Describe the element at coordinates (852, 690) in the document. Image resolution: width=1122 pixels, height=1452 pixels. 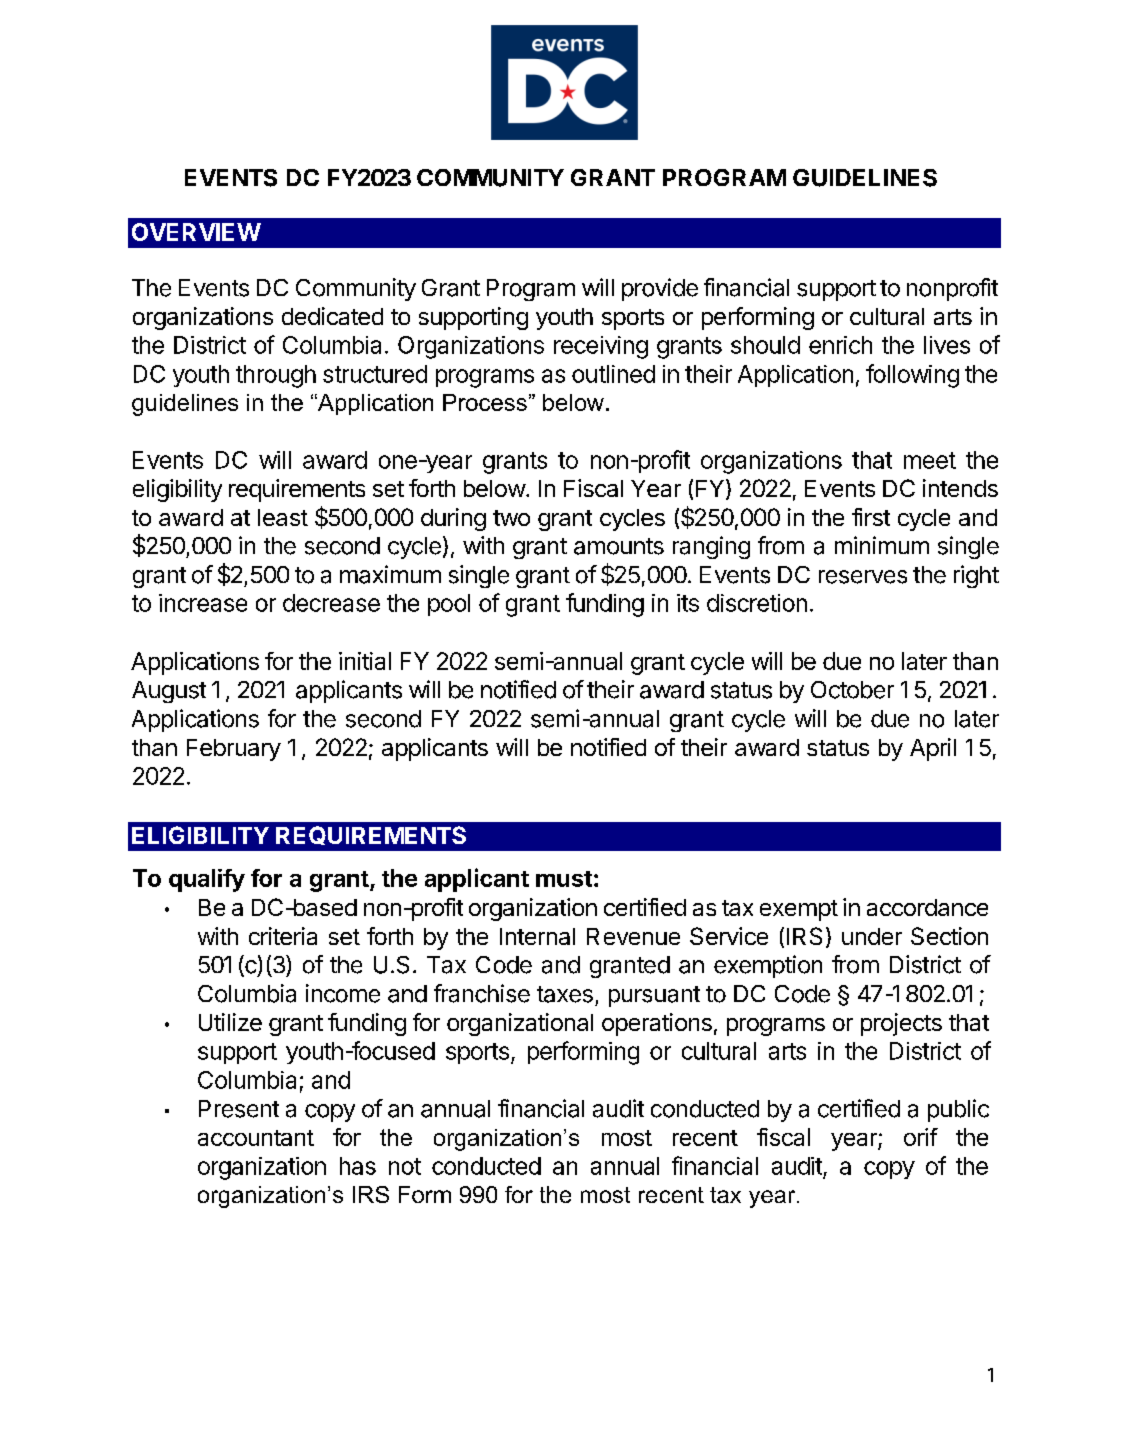
I see `October` at that location.
